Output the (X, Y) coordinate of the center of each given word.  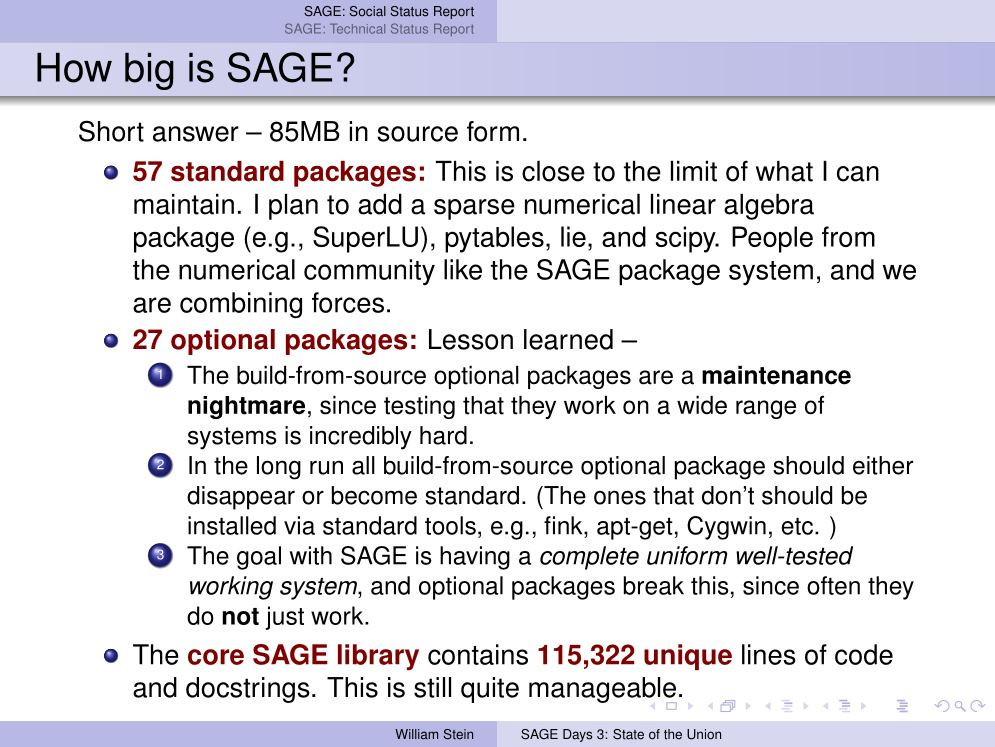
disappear (241, 498)
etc (797, 526)
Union (704, 734)
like (463, 269)
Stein (458, 734)
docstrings (248, 690)
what (784, 171)
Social (367, 11)
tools (450, 525)
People (772, 239)
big (149, 71)
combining (241, 305)
